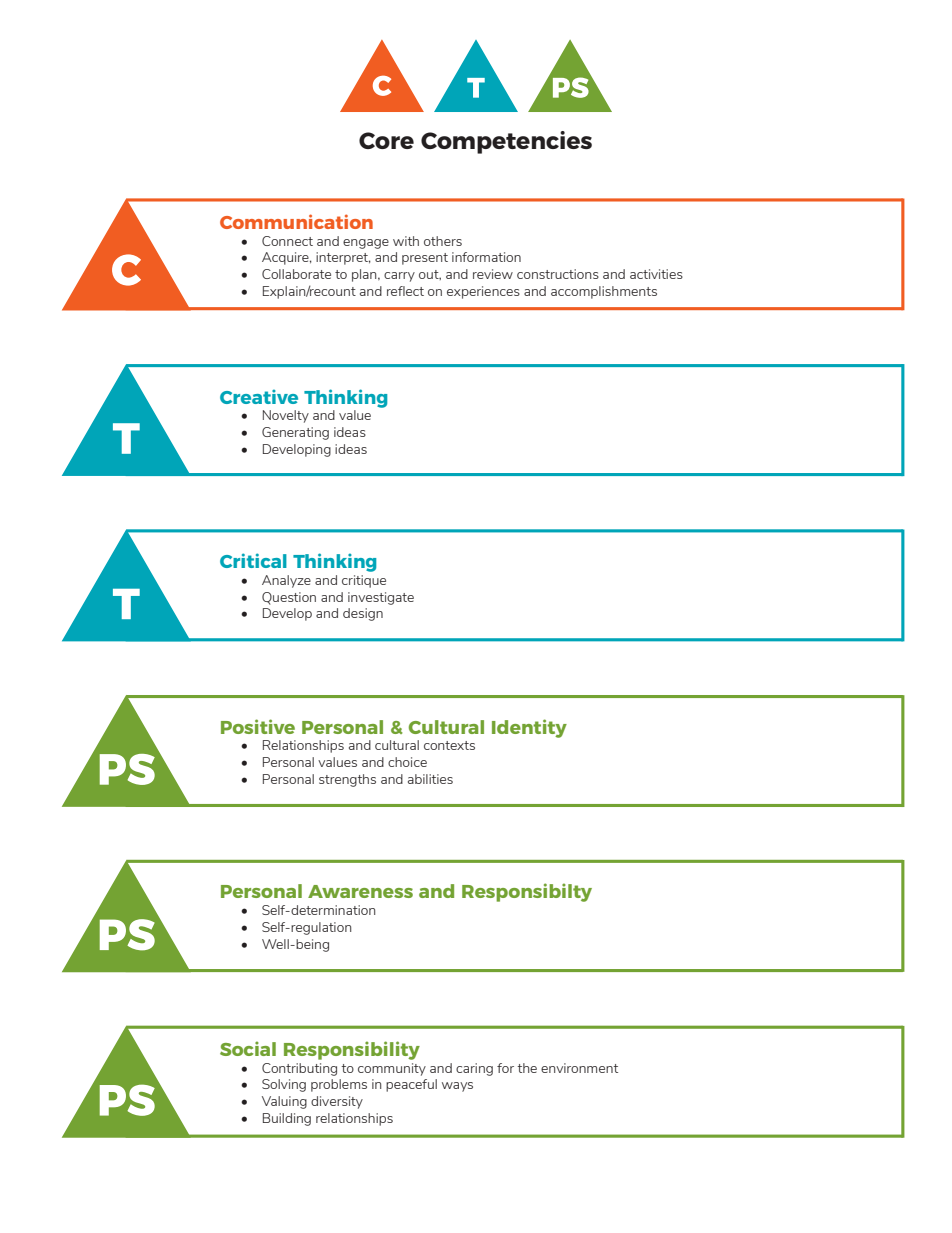  Describe the element at coordinates (347, 780) in the screenshot. I see `strengths` at that location.
